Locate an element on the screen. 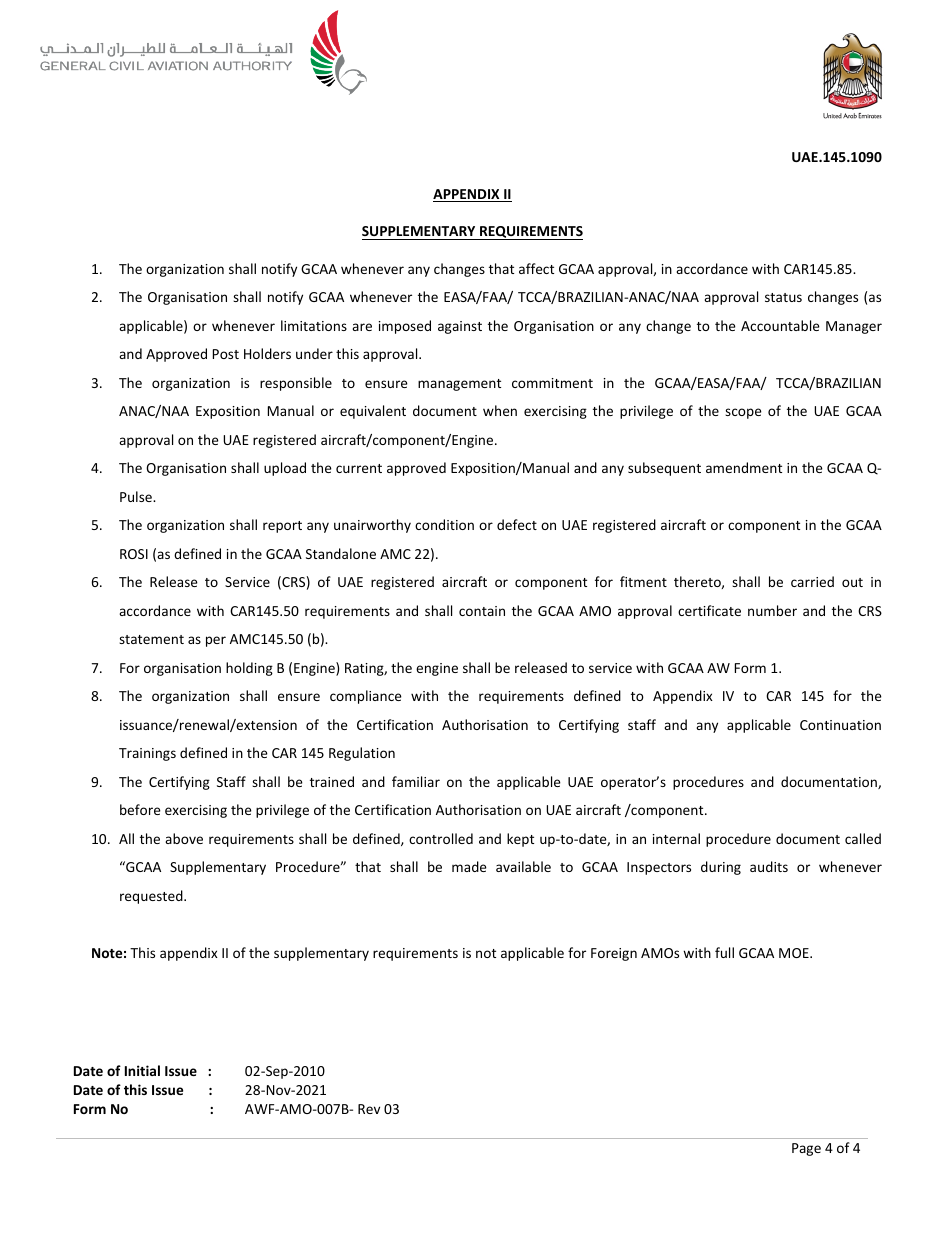 The width and height of the screenshot is (952, 1233). Page is located at coordinates (806, 1149).
